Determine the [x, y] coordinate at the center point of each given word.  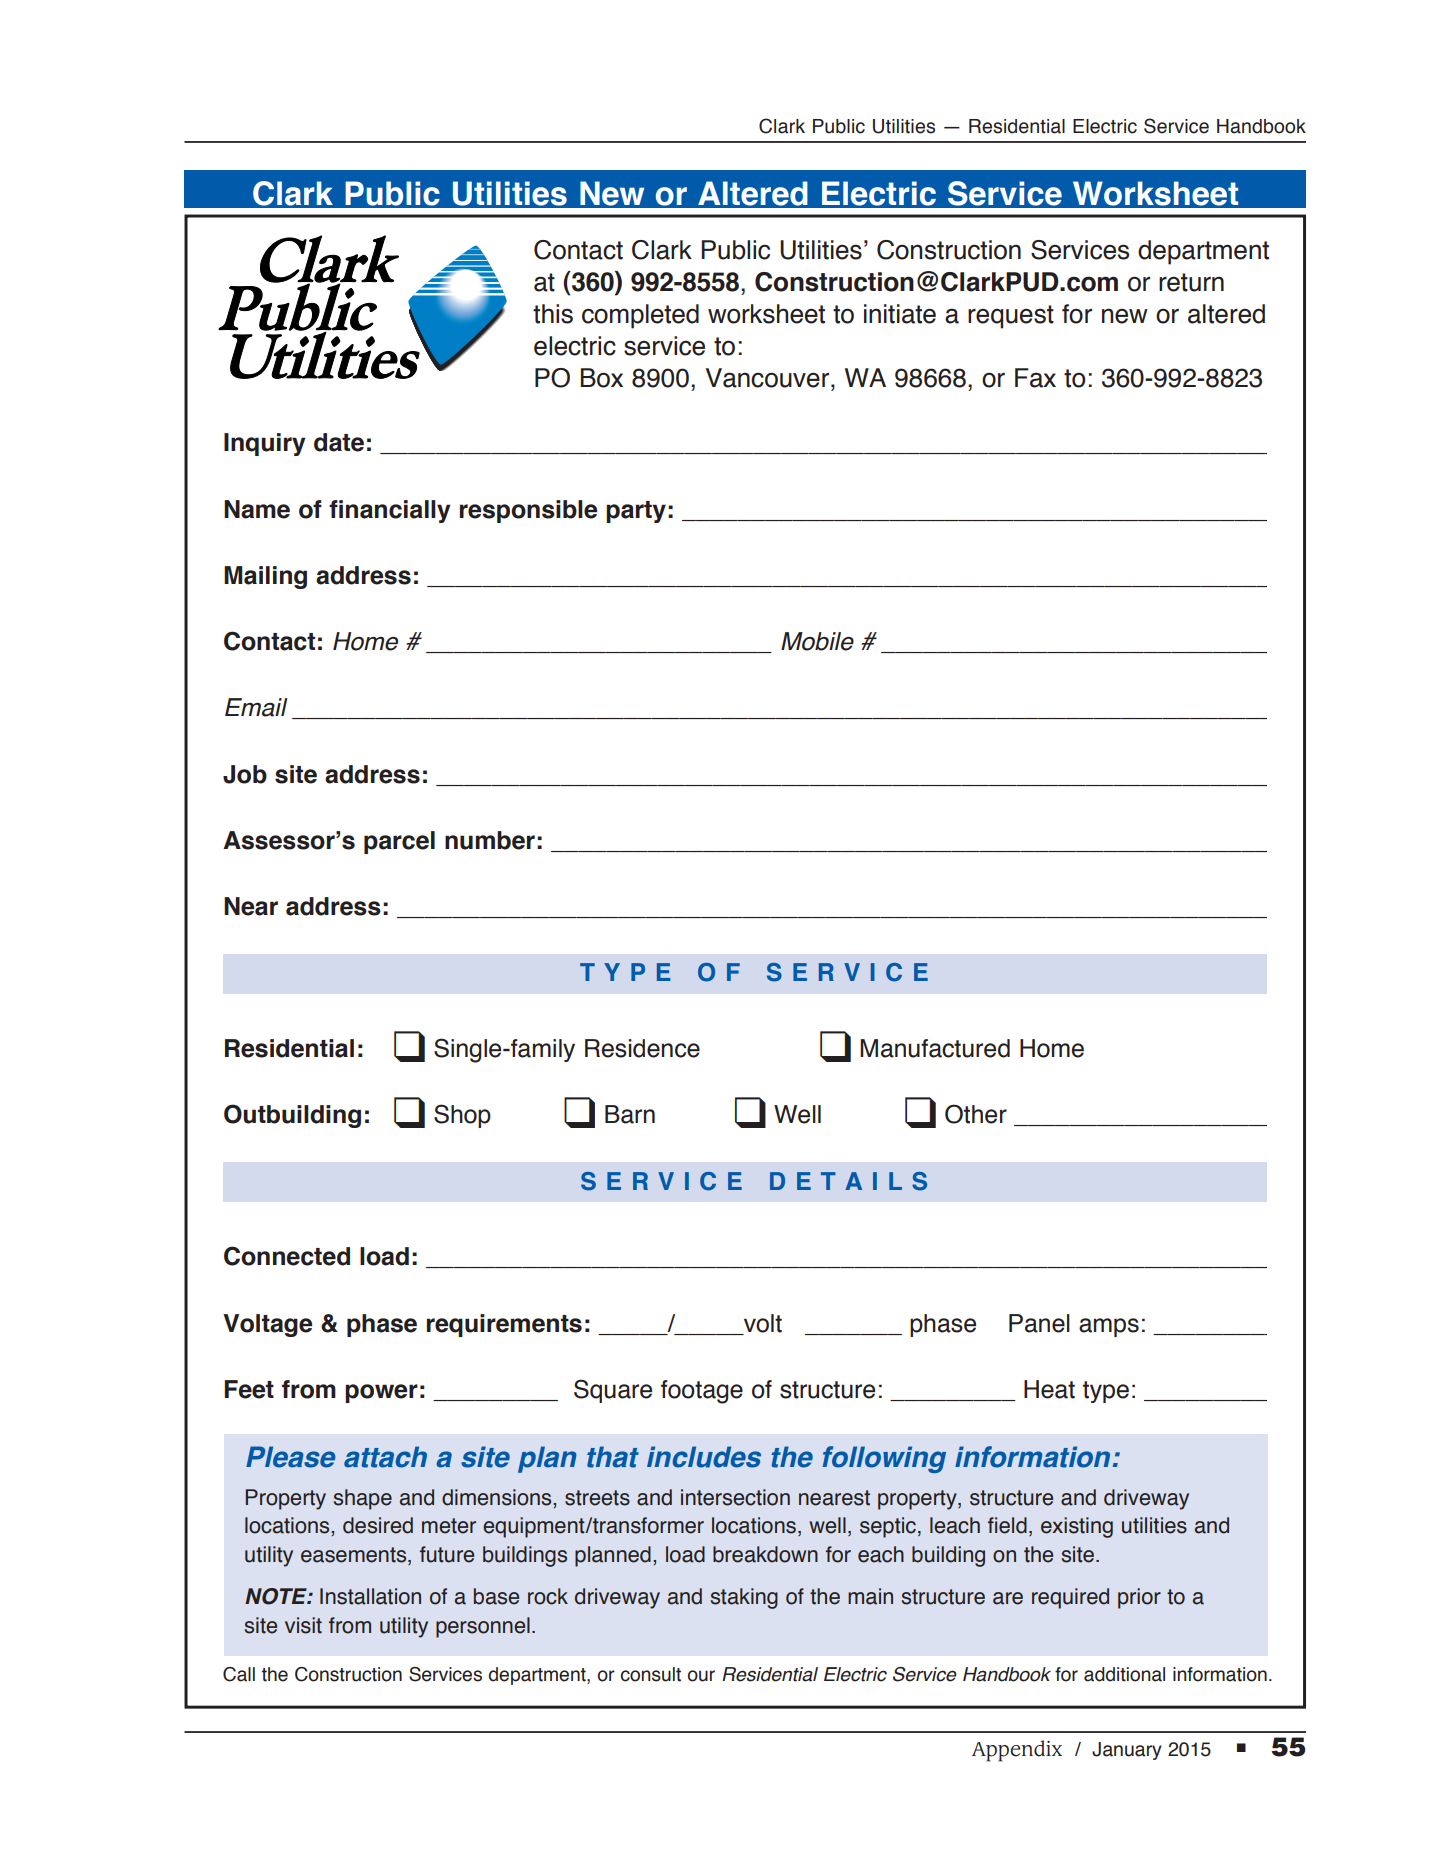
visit [303, 1625]
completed [640, 316]
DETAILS [848, 1181]
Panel [1039, 1323]
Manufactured [935, 1048]
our [701, 1676]
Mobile [817, 641]
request [1011, 317]
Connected [287, 1256]
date [339, 442]
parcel [399, 842]
